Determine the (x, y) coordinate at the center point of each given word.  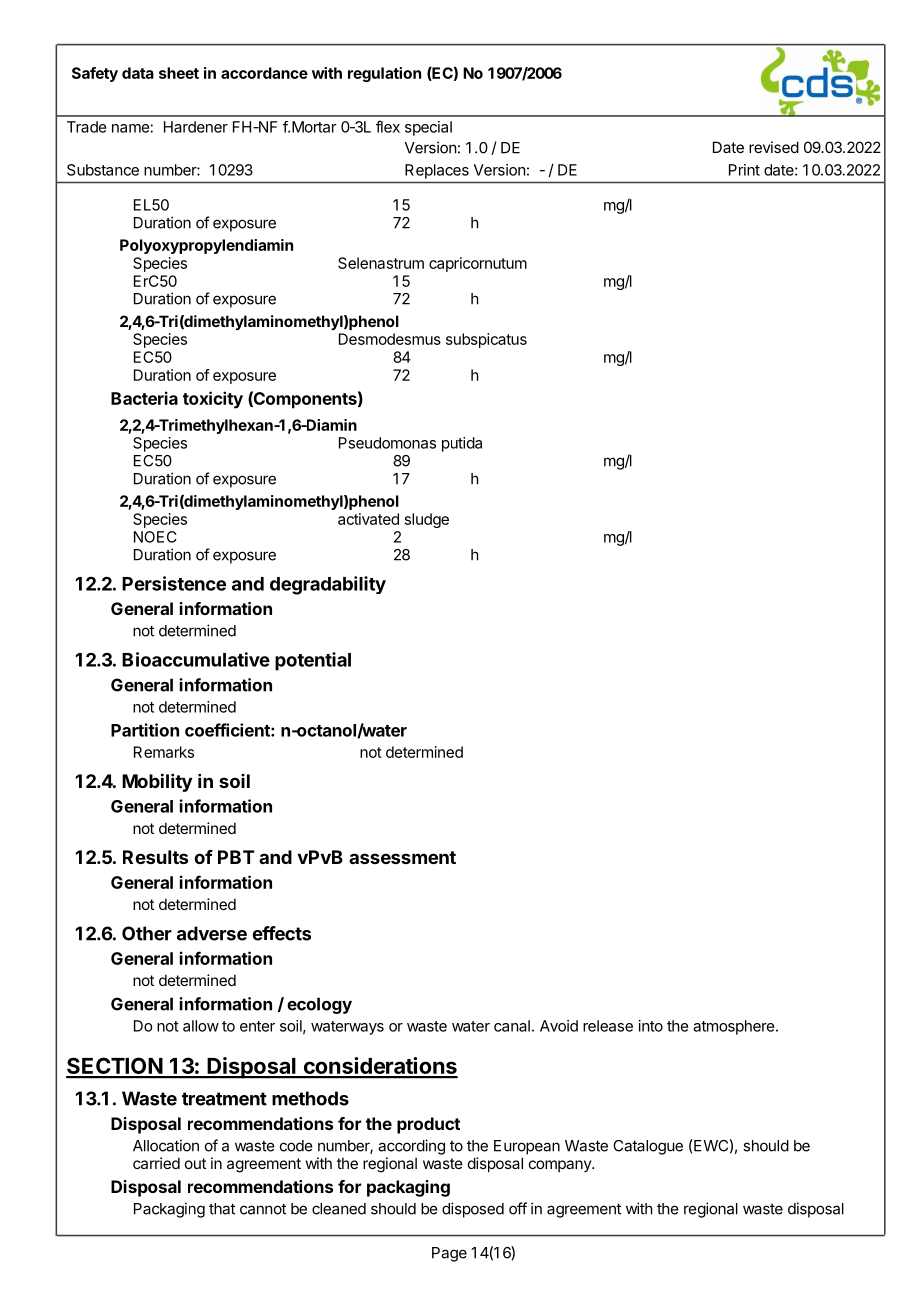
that (222, 1209)
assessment (402, 857)
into (651, 1026)
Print (744, 170)
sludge (427, 520)
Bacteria (144, 398)
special (428, 128)
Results (155, 857)
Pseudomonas (387, 443)
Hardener (196, 127)
